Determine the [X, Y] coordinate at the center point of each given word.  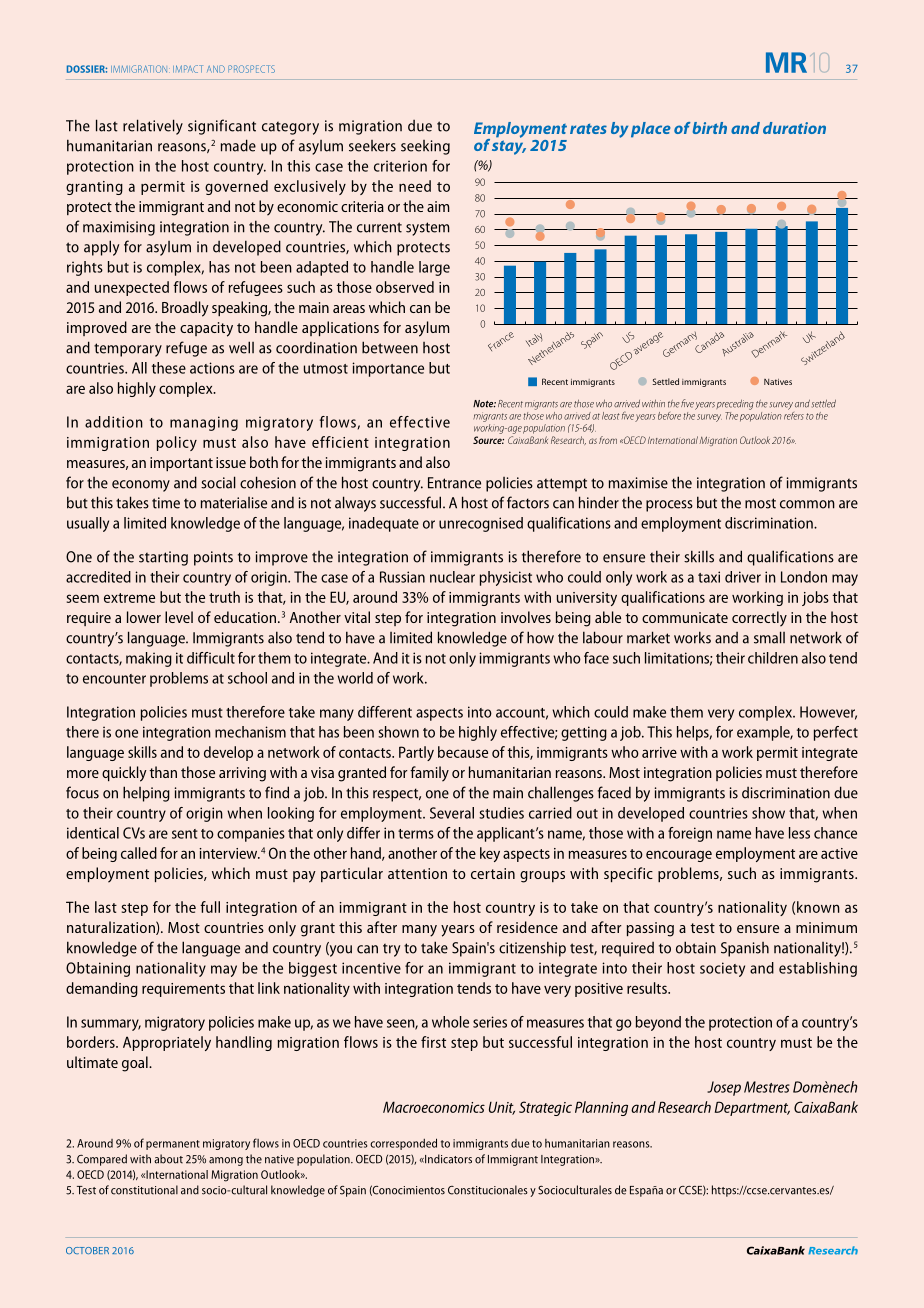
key [490, 854]
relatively [153, 127]
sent [185, 834]
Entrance [454, 483]
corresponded [403, 1144]
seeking [425, 147]
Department [752, 1108]
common [807, 504]
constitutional [144, 1190]
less [799, 833]
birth [710, 128]
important [181, 464]
